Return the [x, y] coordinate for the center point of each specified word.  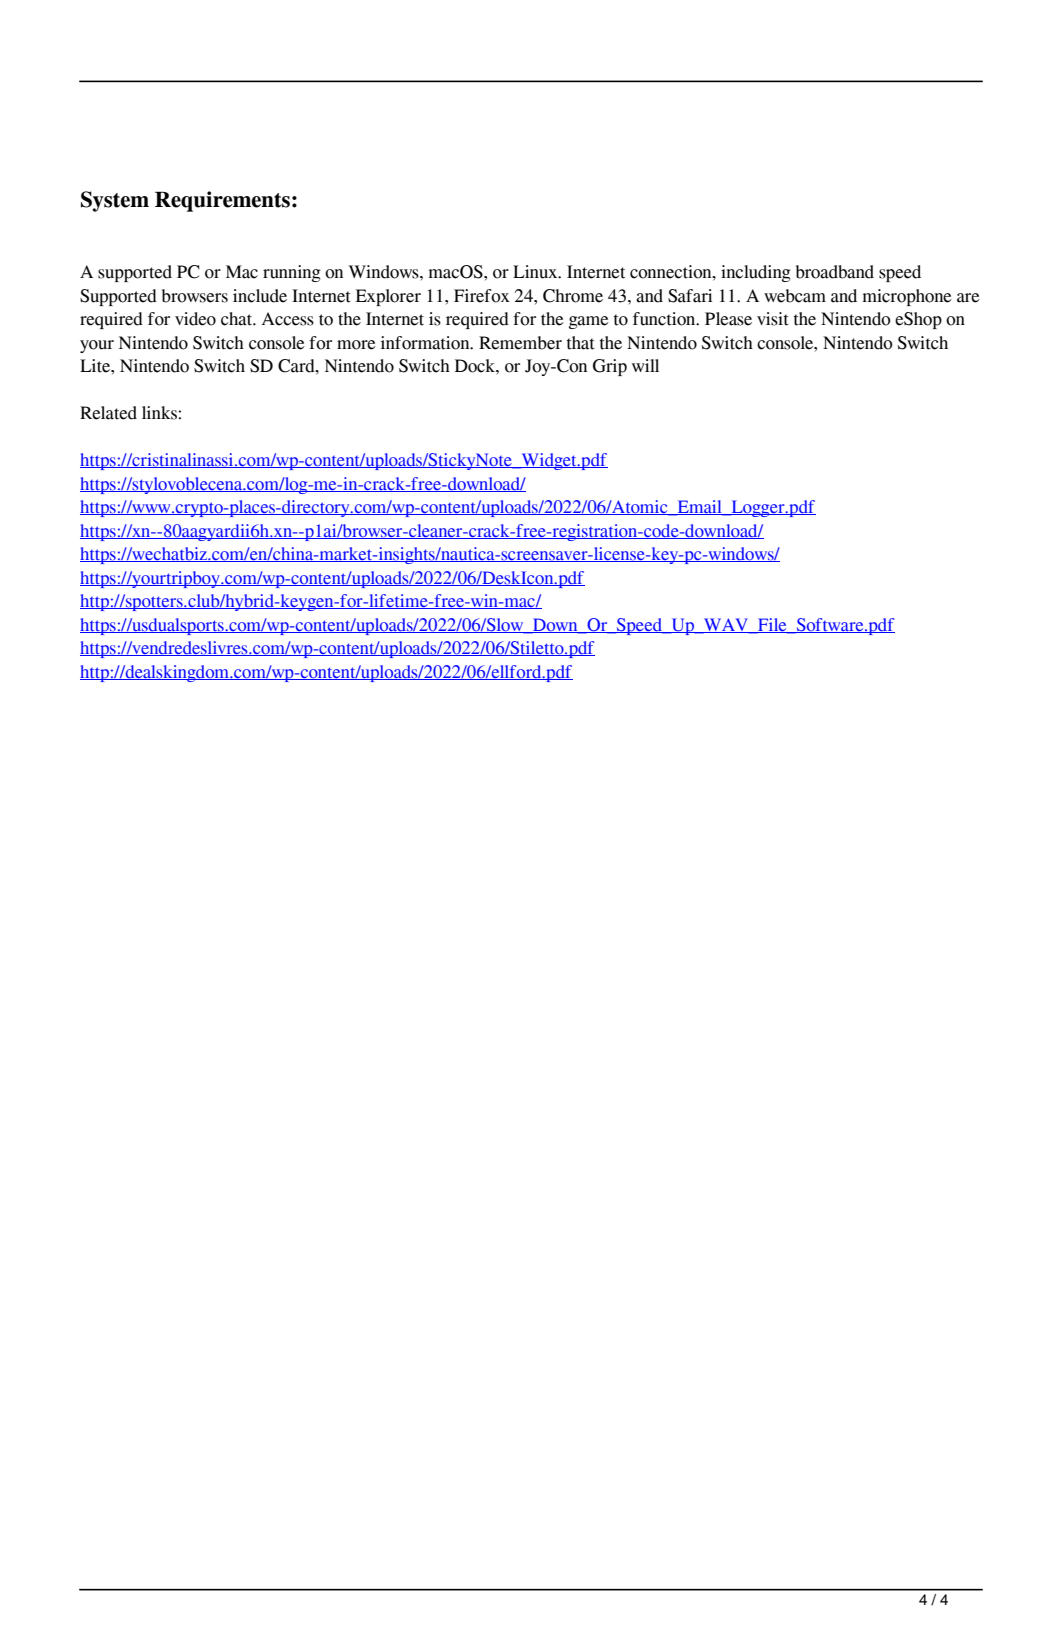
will [645, 365]
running [292, 273]
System [115, 201]
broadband [835, 272]
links [160, 413]
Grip [610, 367]
